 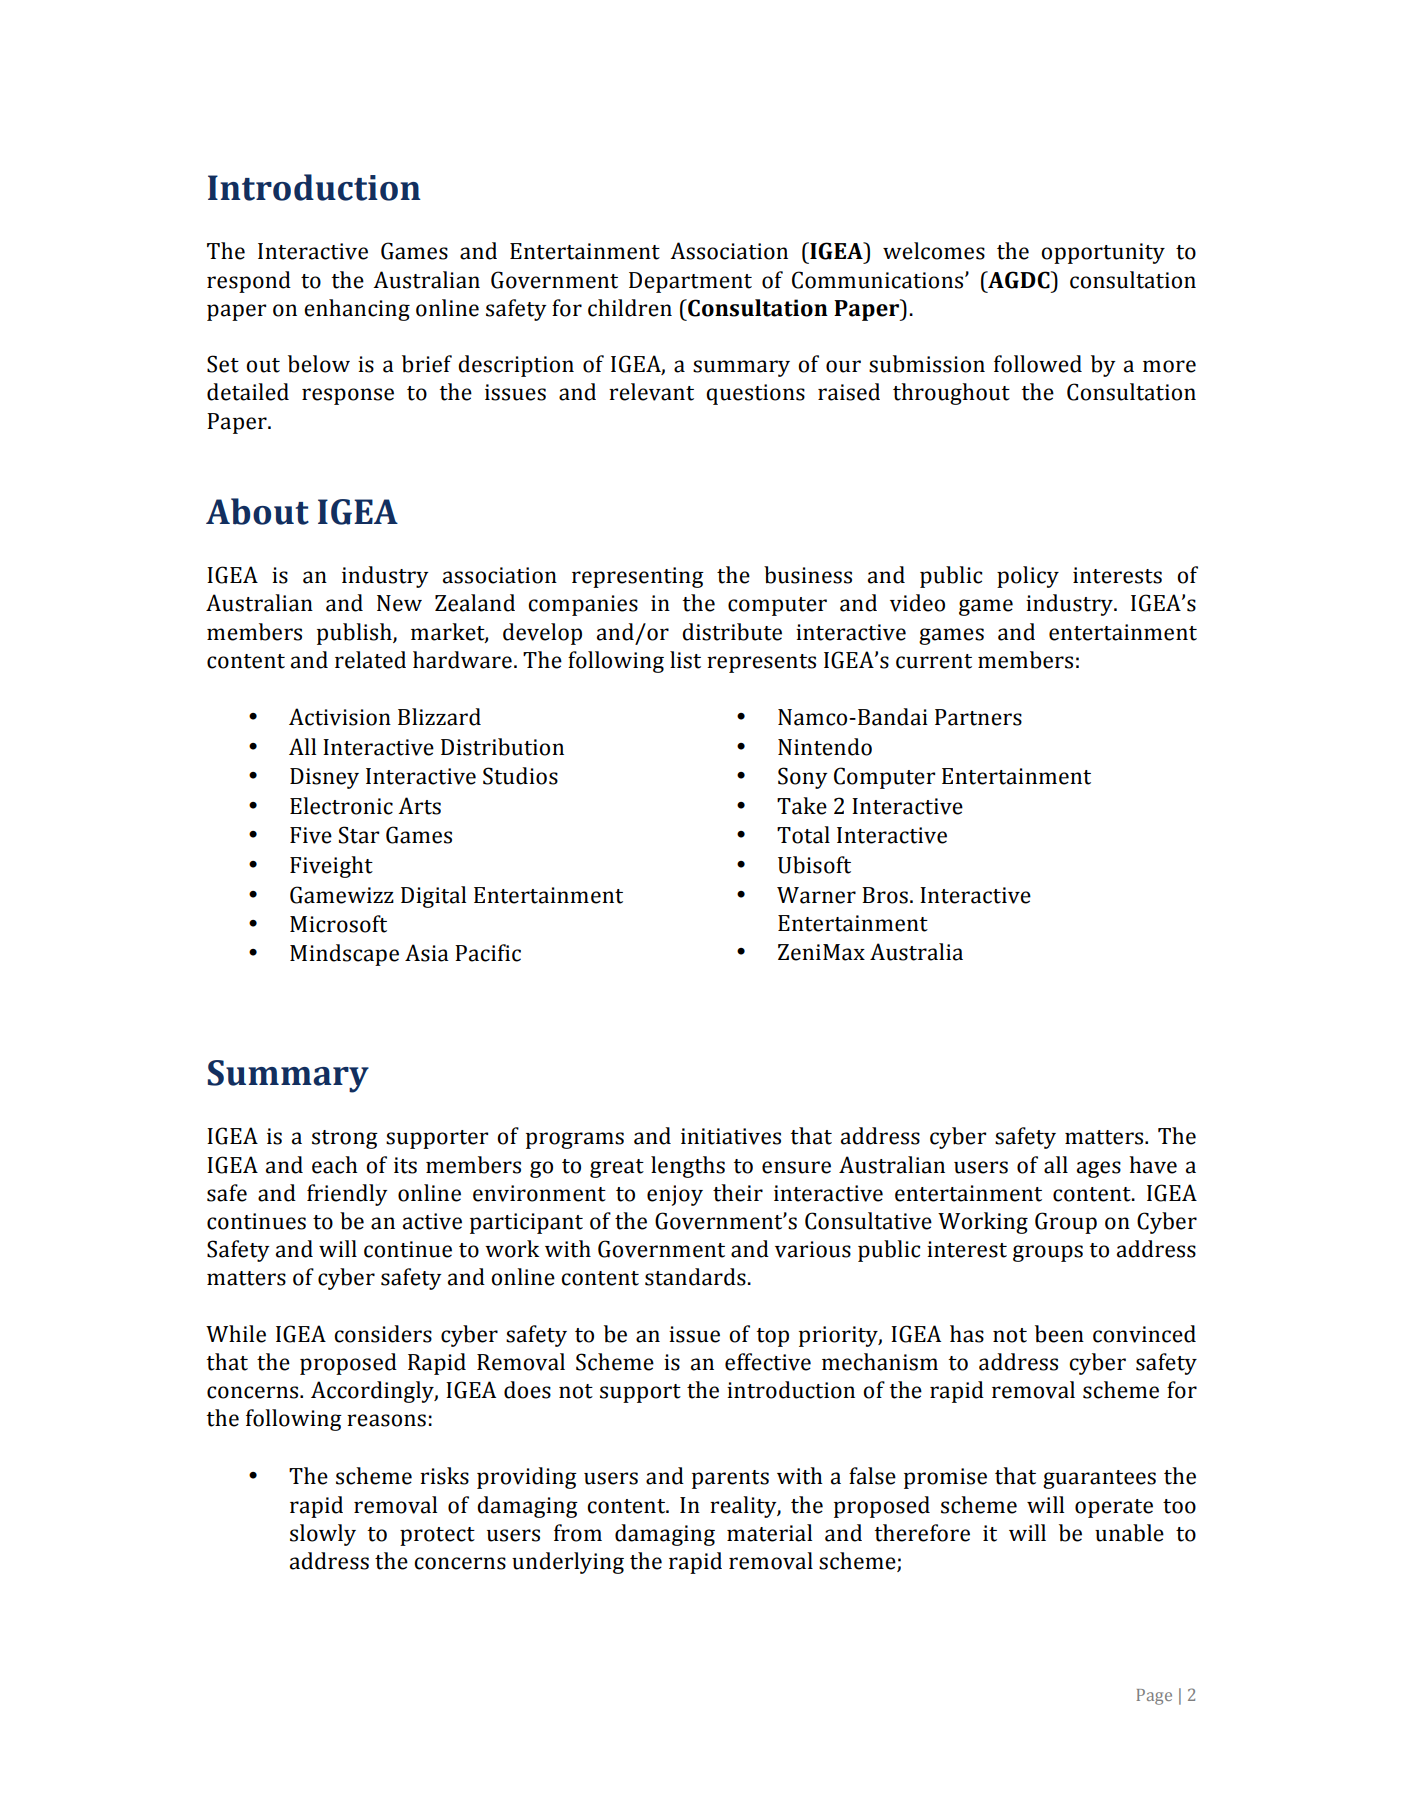 What do you see at coordinates (249, 282) in the screenshot?
I see `respond` at bounding box center [249, 282].
